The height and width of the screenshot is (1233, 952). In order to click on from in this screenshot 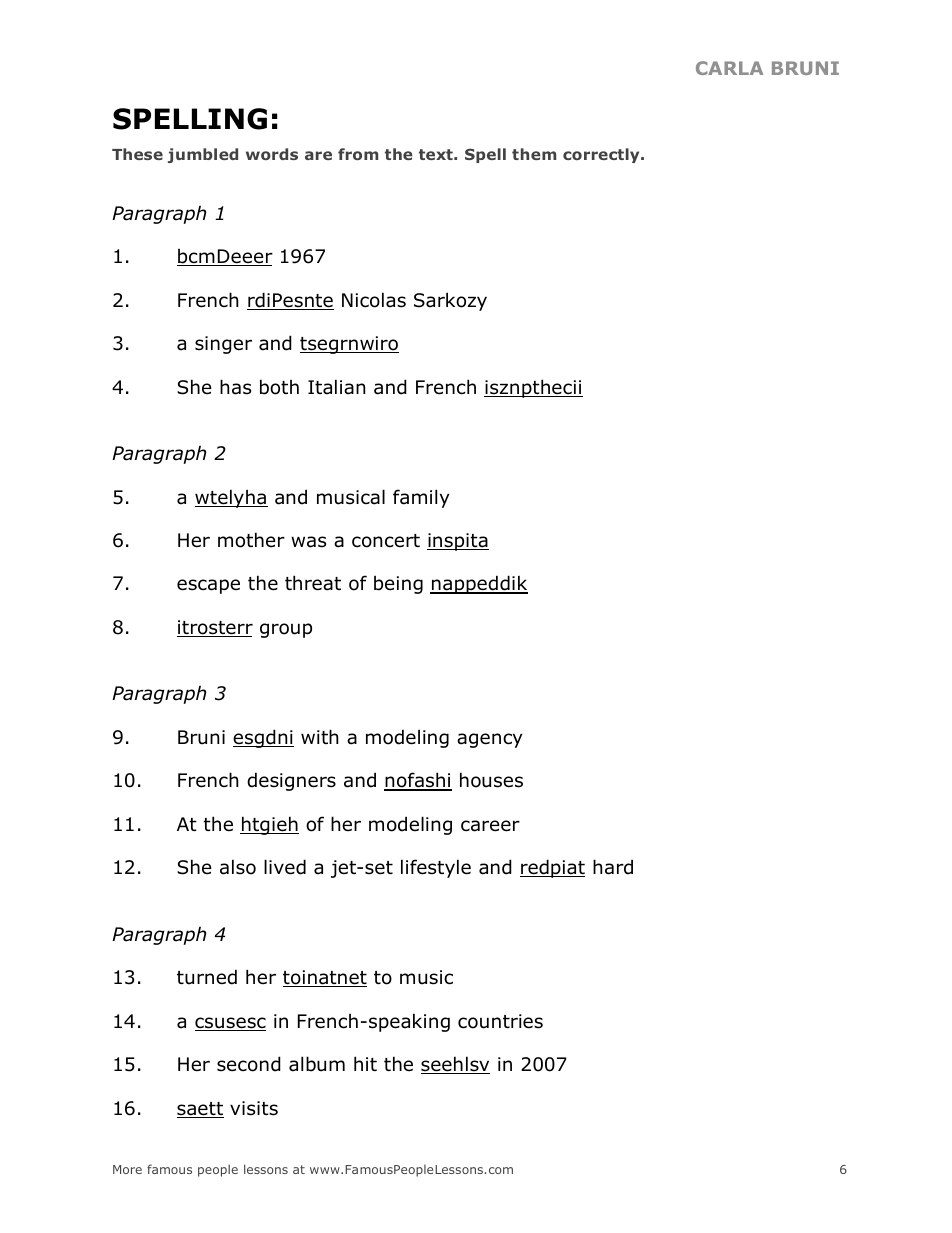, I will do `click(358, 154)`.
